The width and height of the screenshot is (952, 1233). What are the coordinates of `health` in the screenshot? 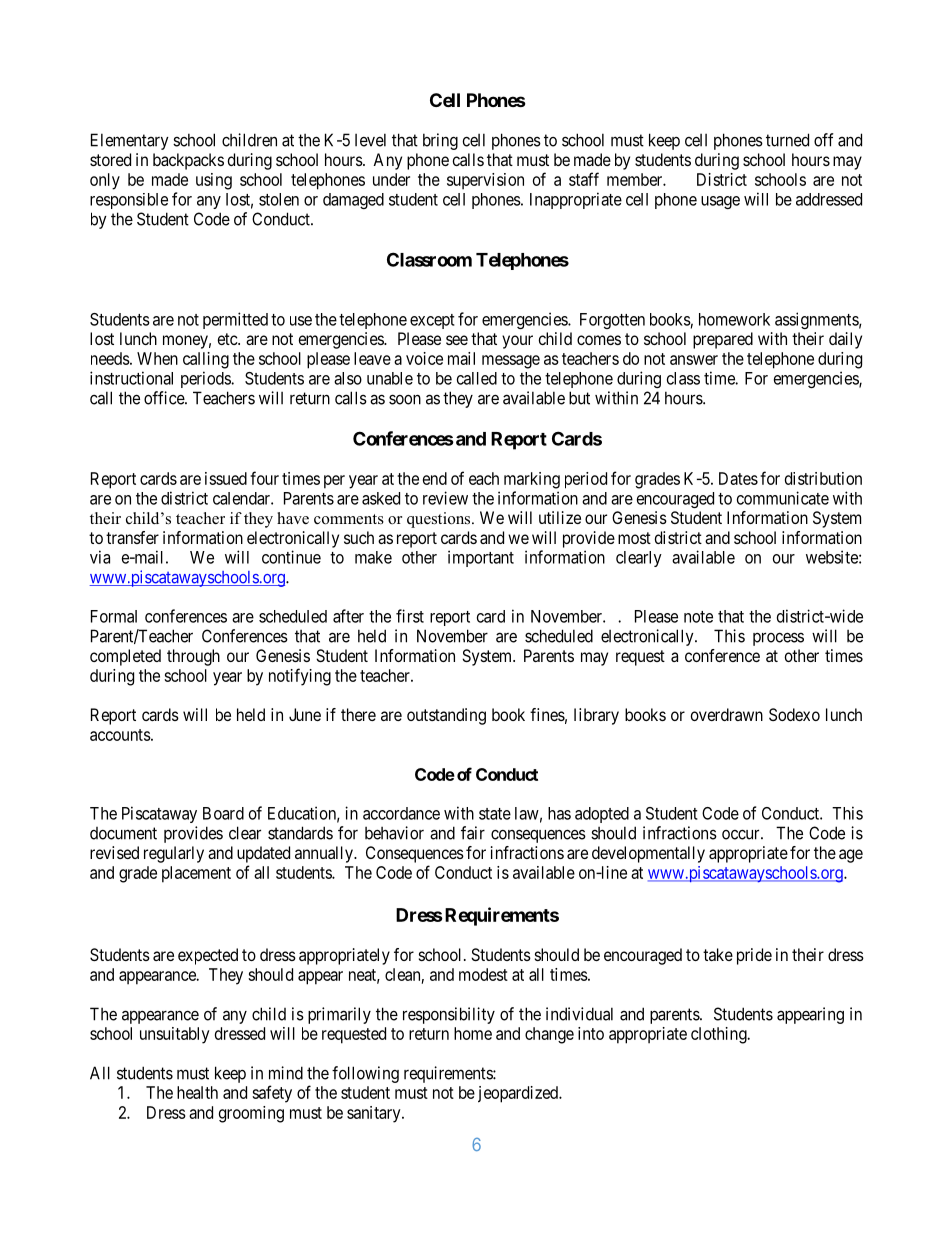 It's located at (197, 1092).
